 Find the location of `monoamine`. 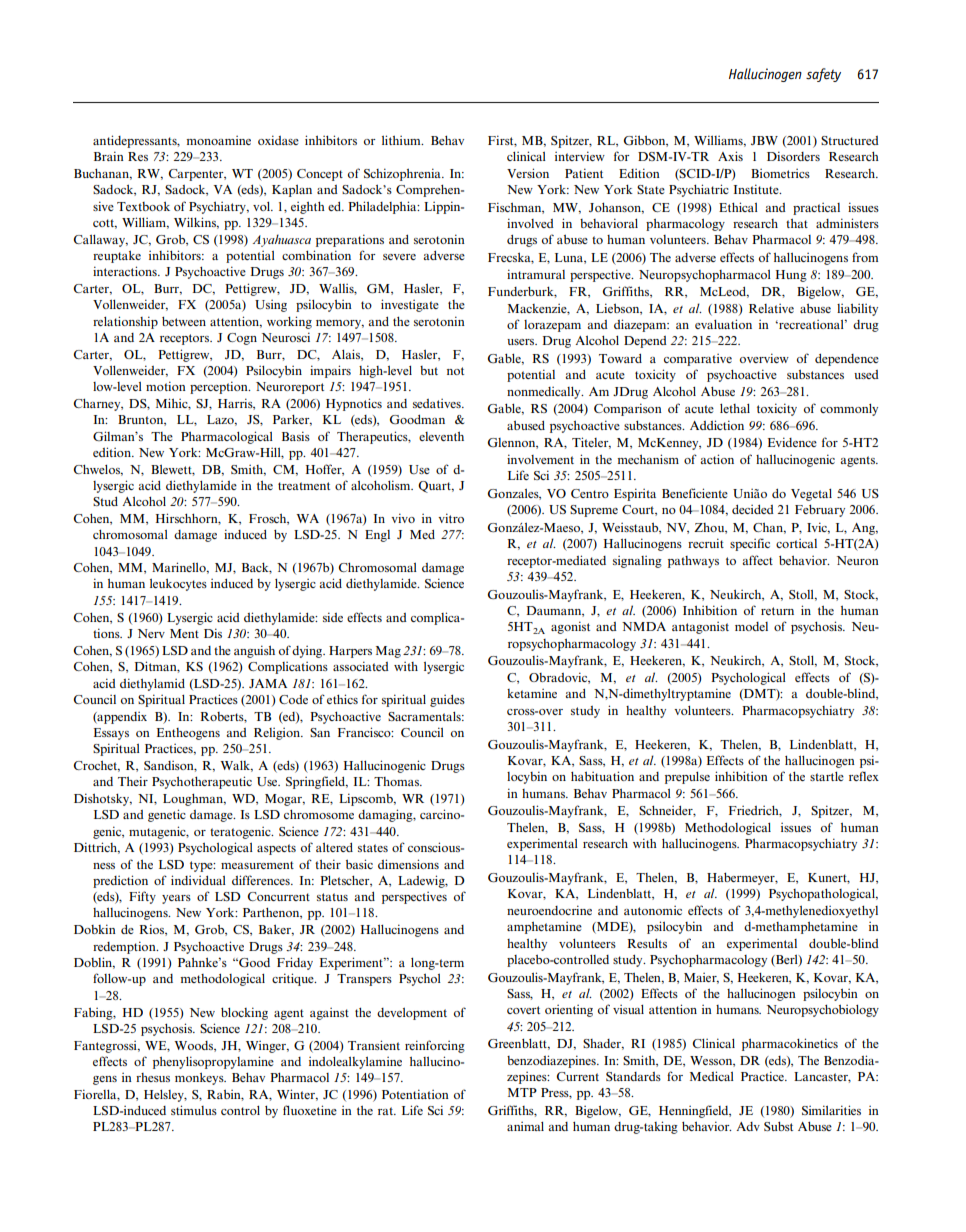

monoamine is located at coordinates (218, 140).
